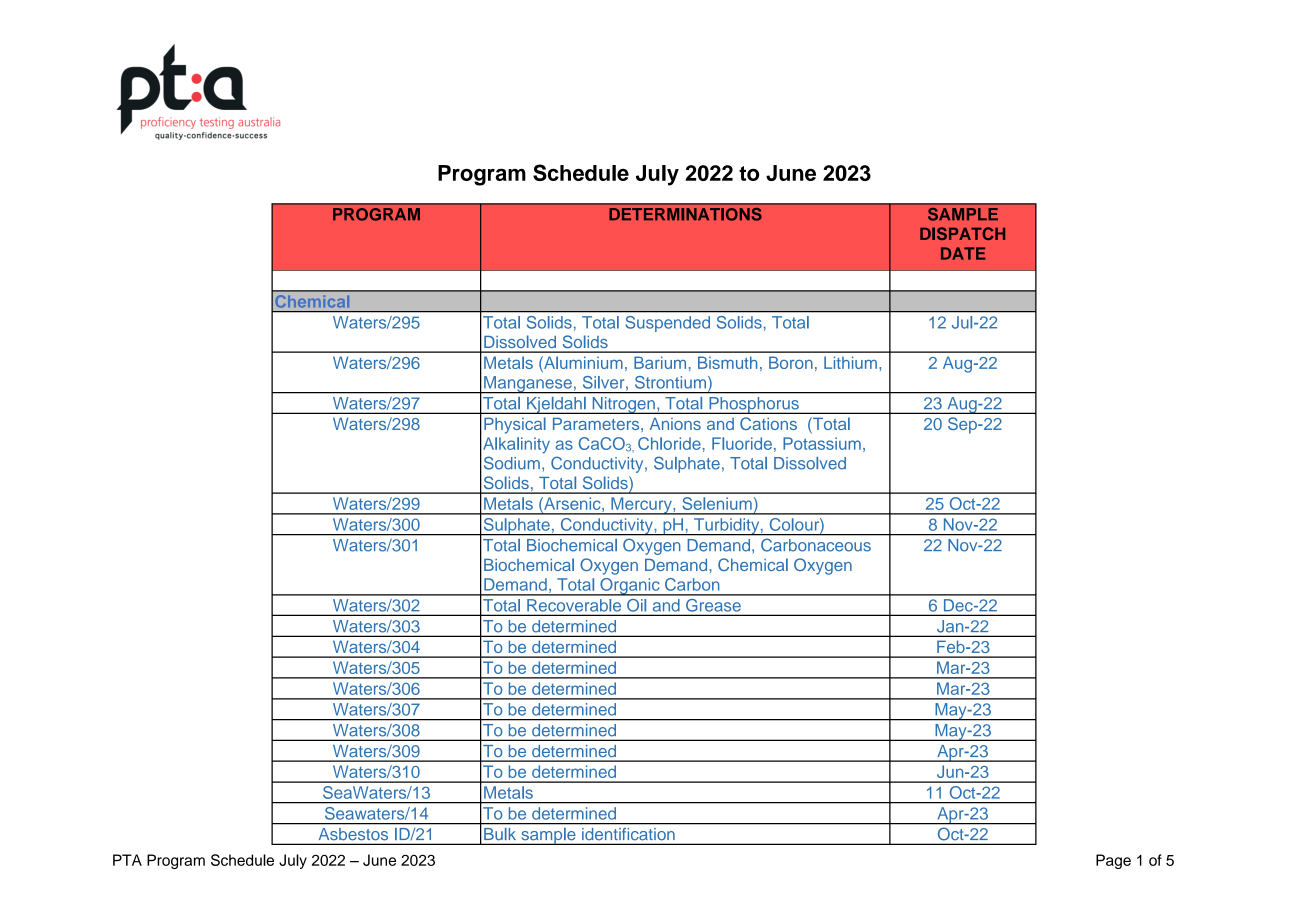  Describe the element at coordinates (962, 233) in the screenshot. I see `DISPATCH` at that location.
